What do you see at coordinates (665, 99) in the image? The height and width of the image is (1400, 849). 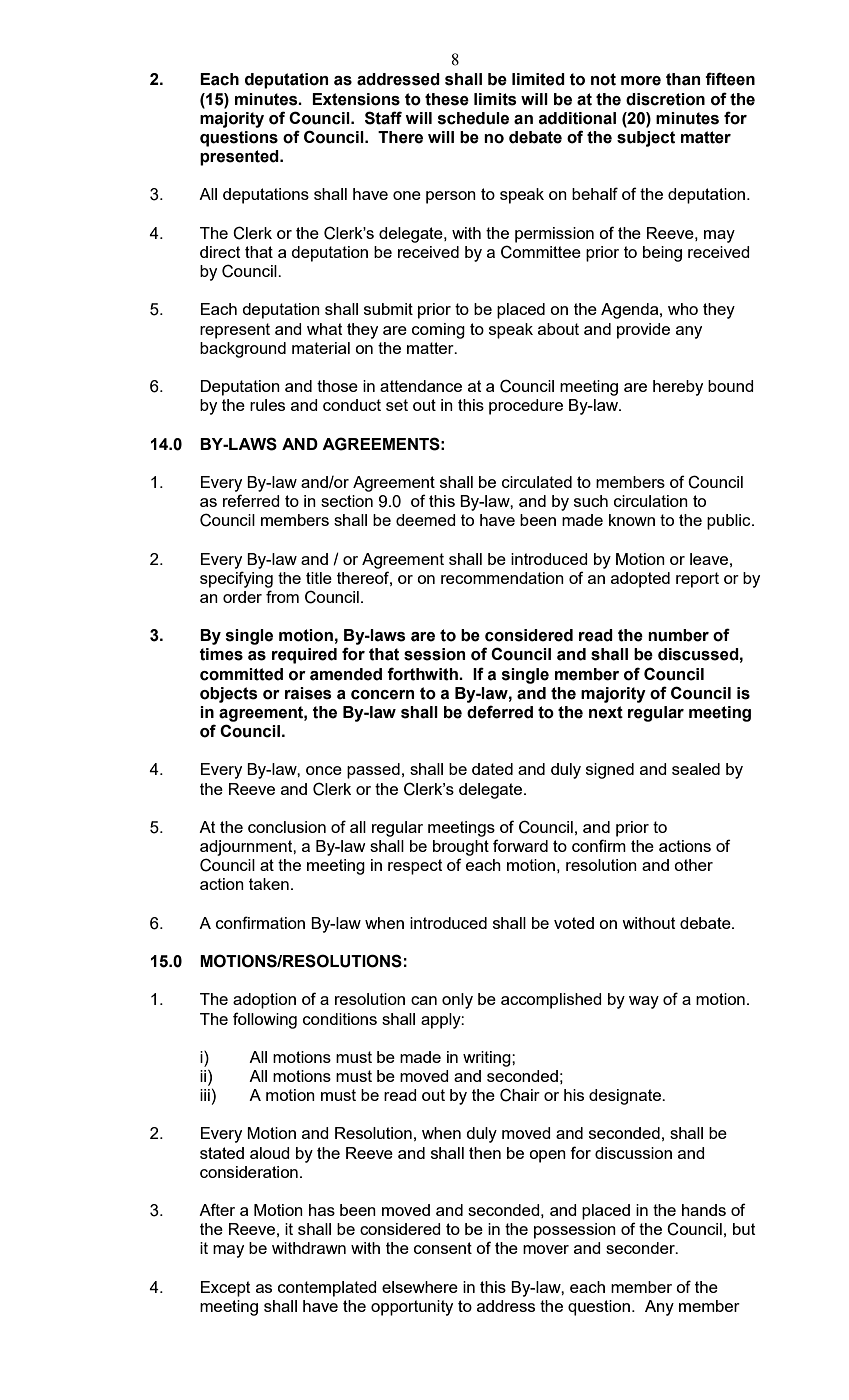 I see `discretion` at bounding box center [665, 99].
